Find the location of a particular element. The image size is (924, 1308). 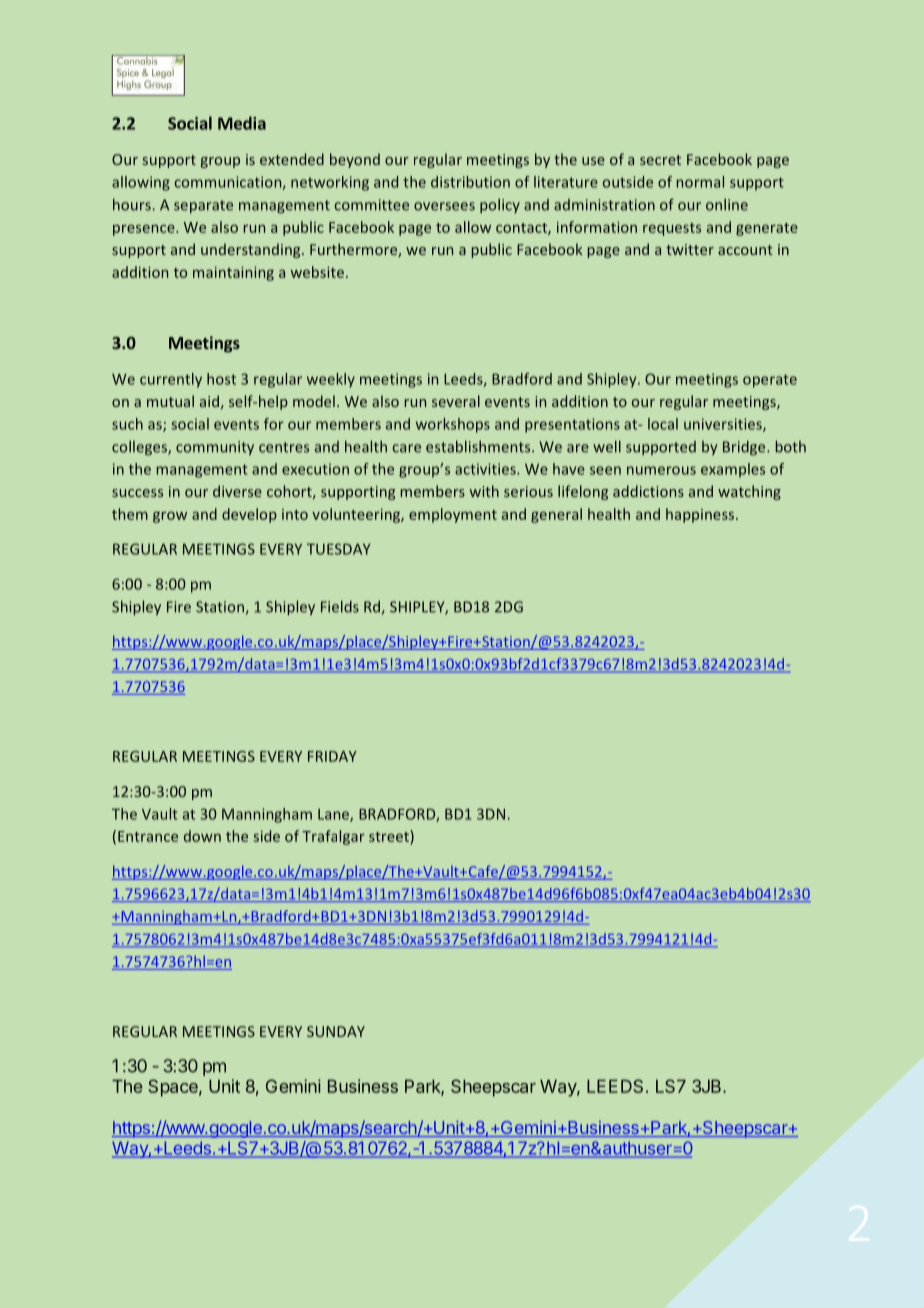

Media is located at coordinates (242, 123).
